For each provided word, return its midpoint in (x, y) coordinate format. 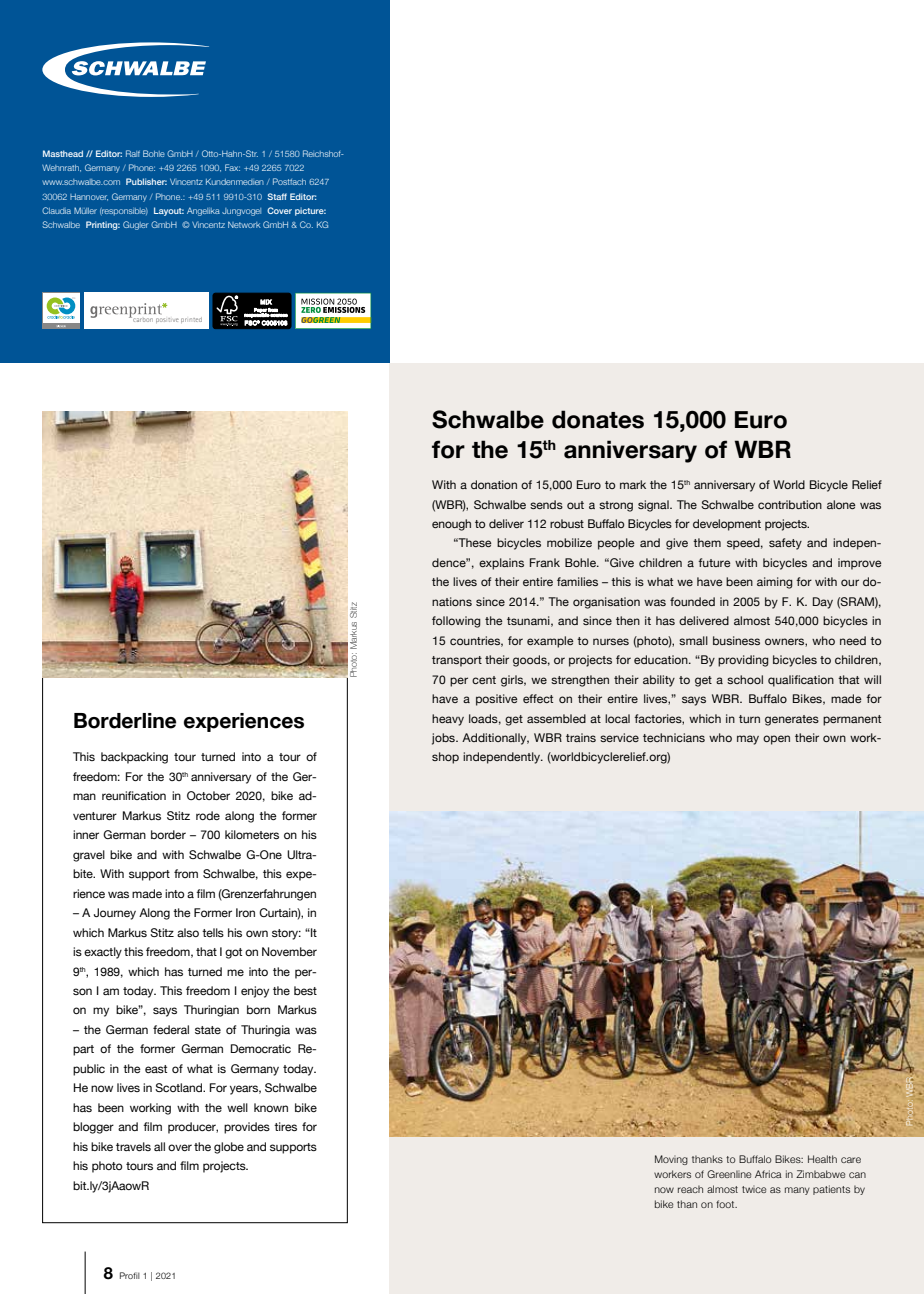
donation (494, 484)
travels (133, 1146)
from (186, 873)
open (776, 740)
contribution (790, 504)
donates (598, 419)
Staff (277, 196)
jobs (444, 739)
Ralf (133, 153)
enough (451, 525)
